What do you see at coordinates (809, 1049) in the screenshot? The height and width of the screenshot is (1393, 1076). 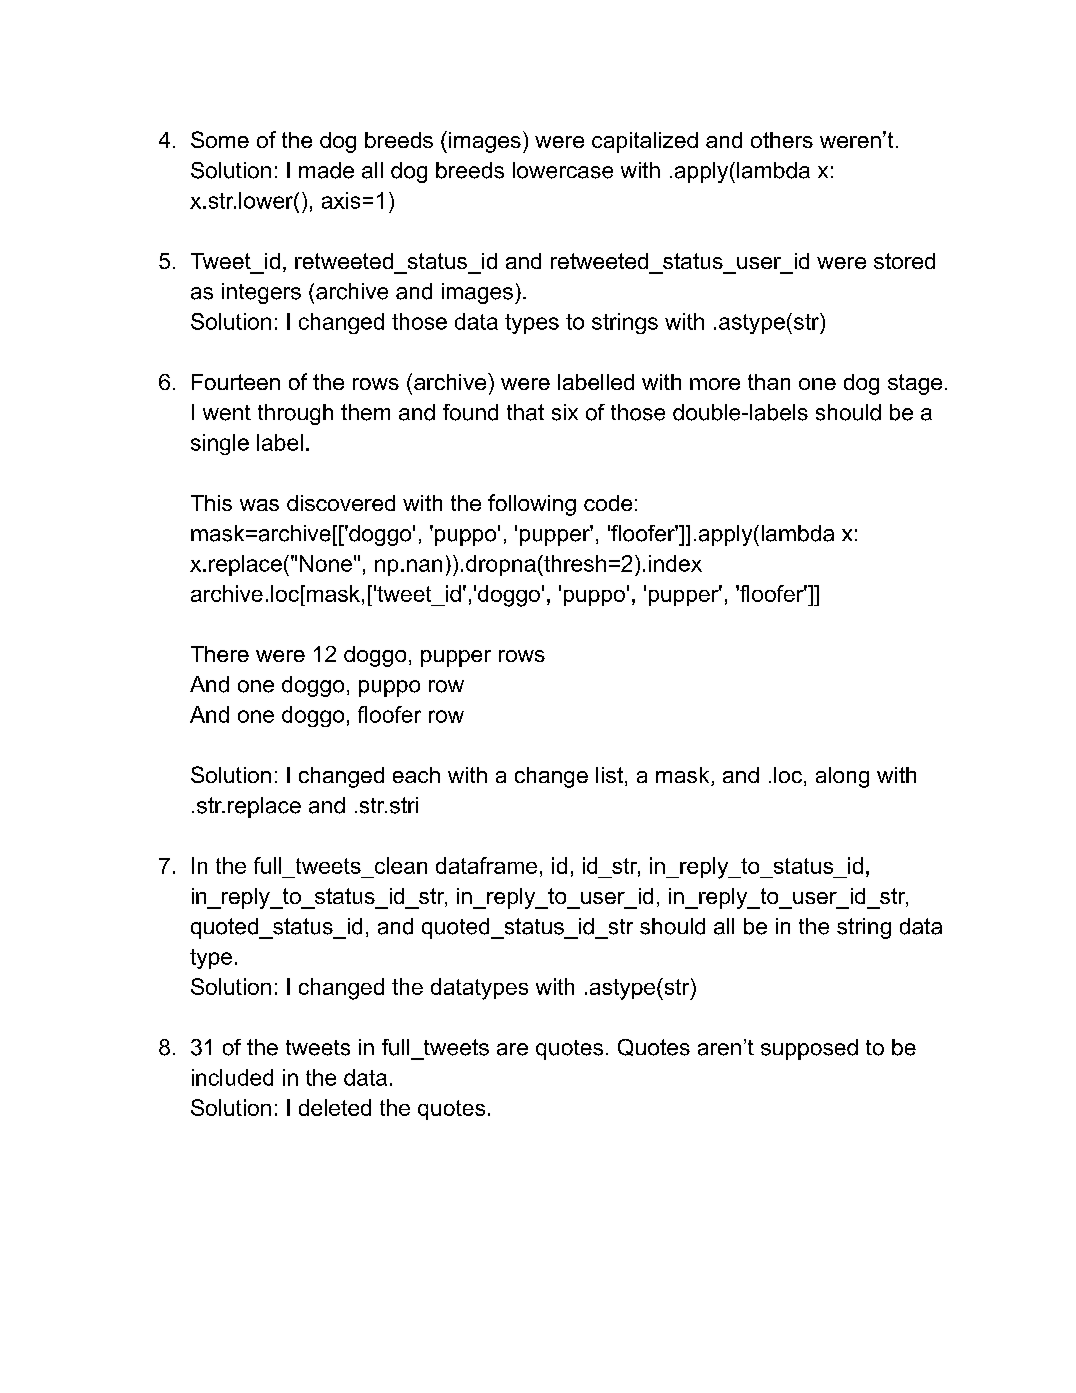 I see `supposed` at bounding box center [809, 1049].
